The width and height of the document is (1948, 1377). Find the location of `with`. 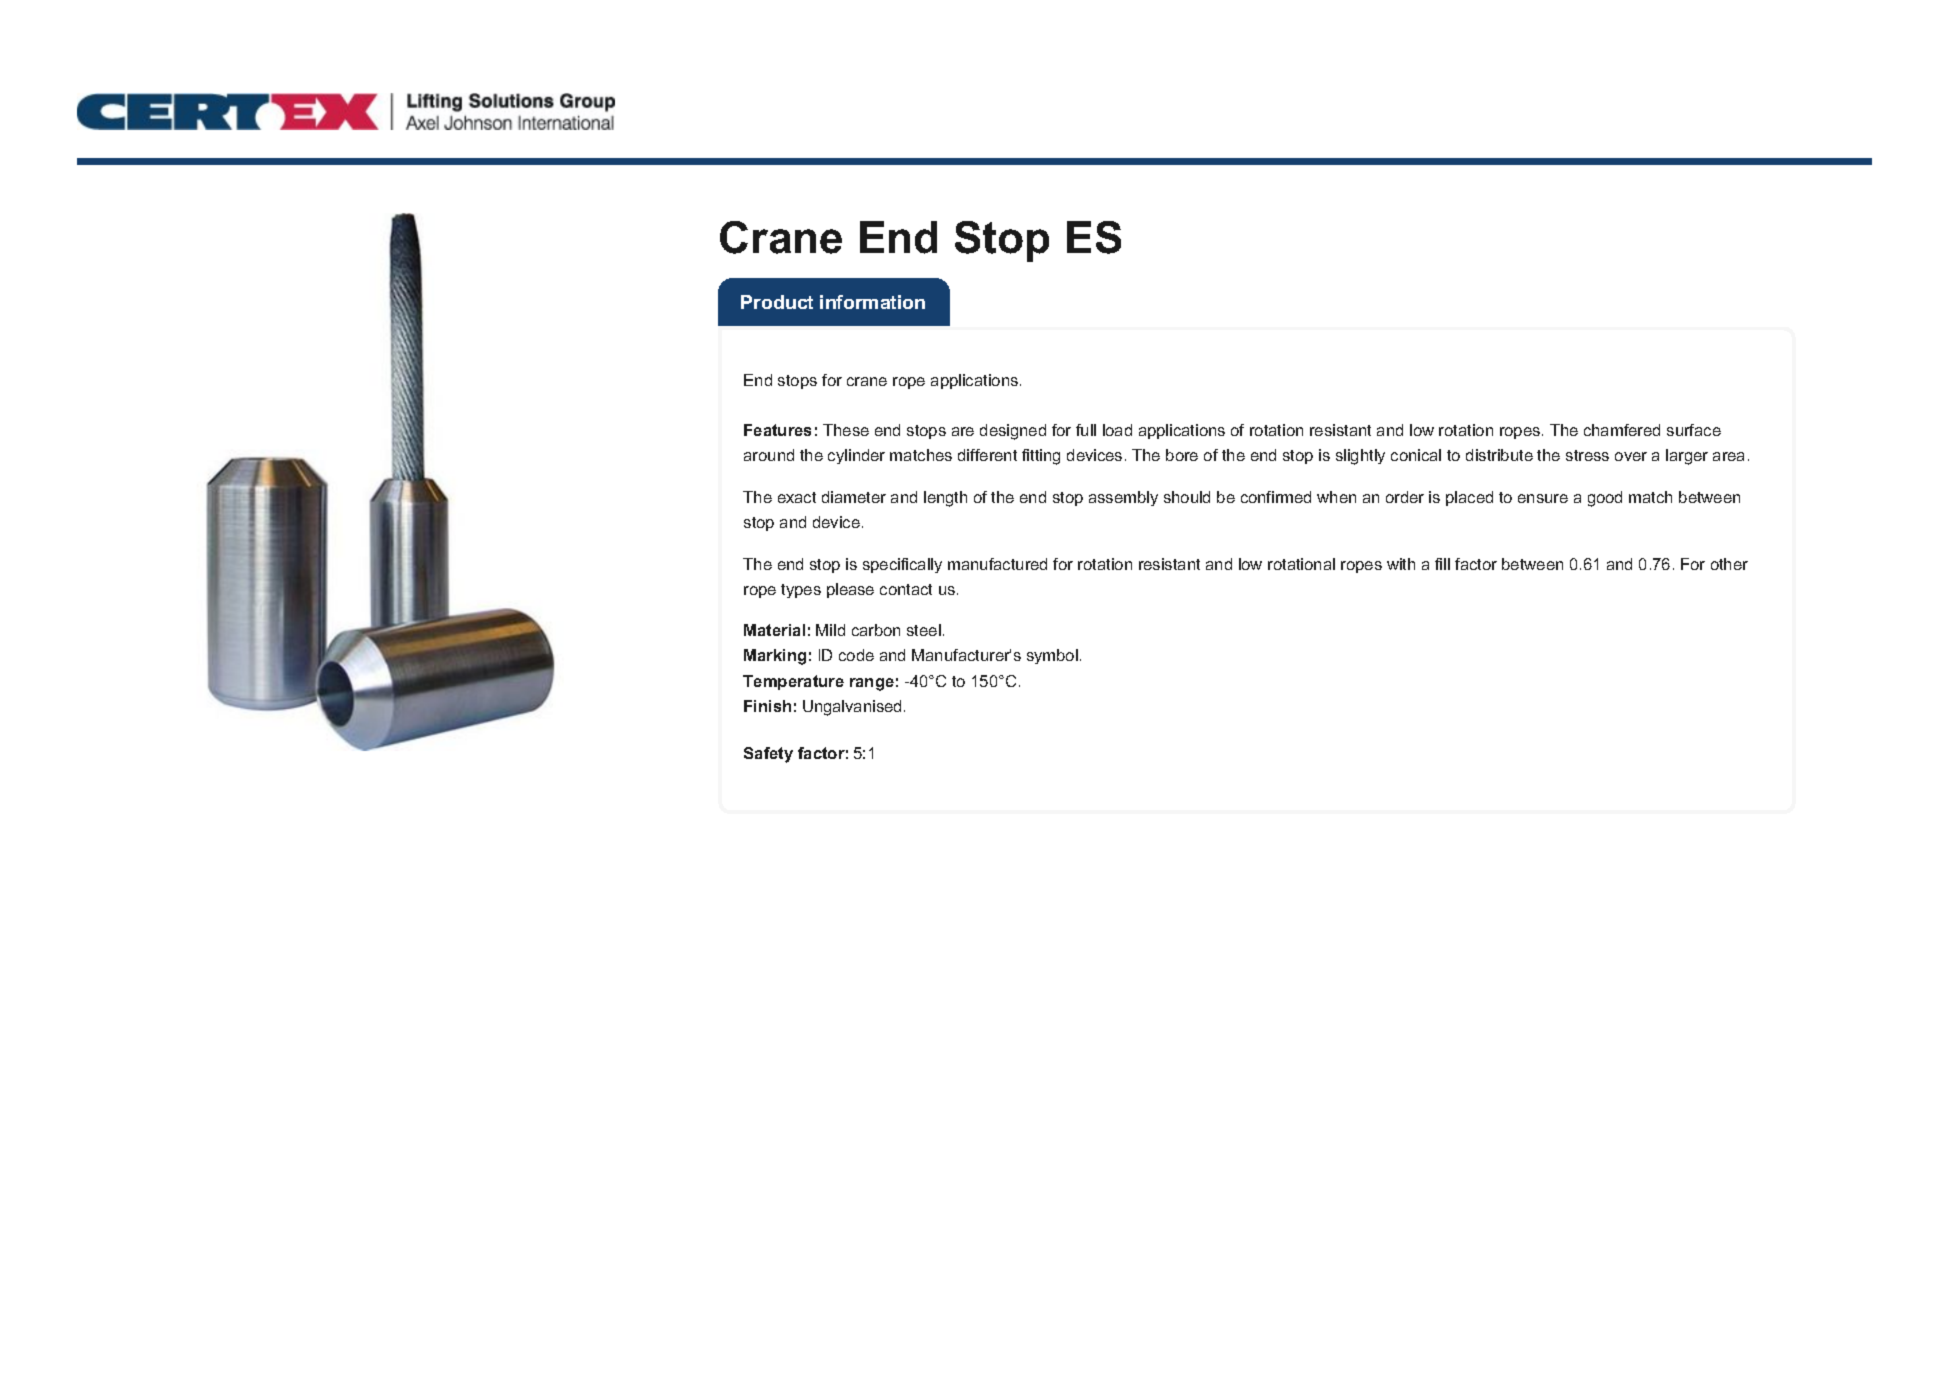

with is located at coordinates (1401, 564).
